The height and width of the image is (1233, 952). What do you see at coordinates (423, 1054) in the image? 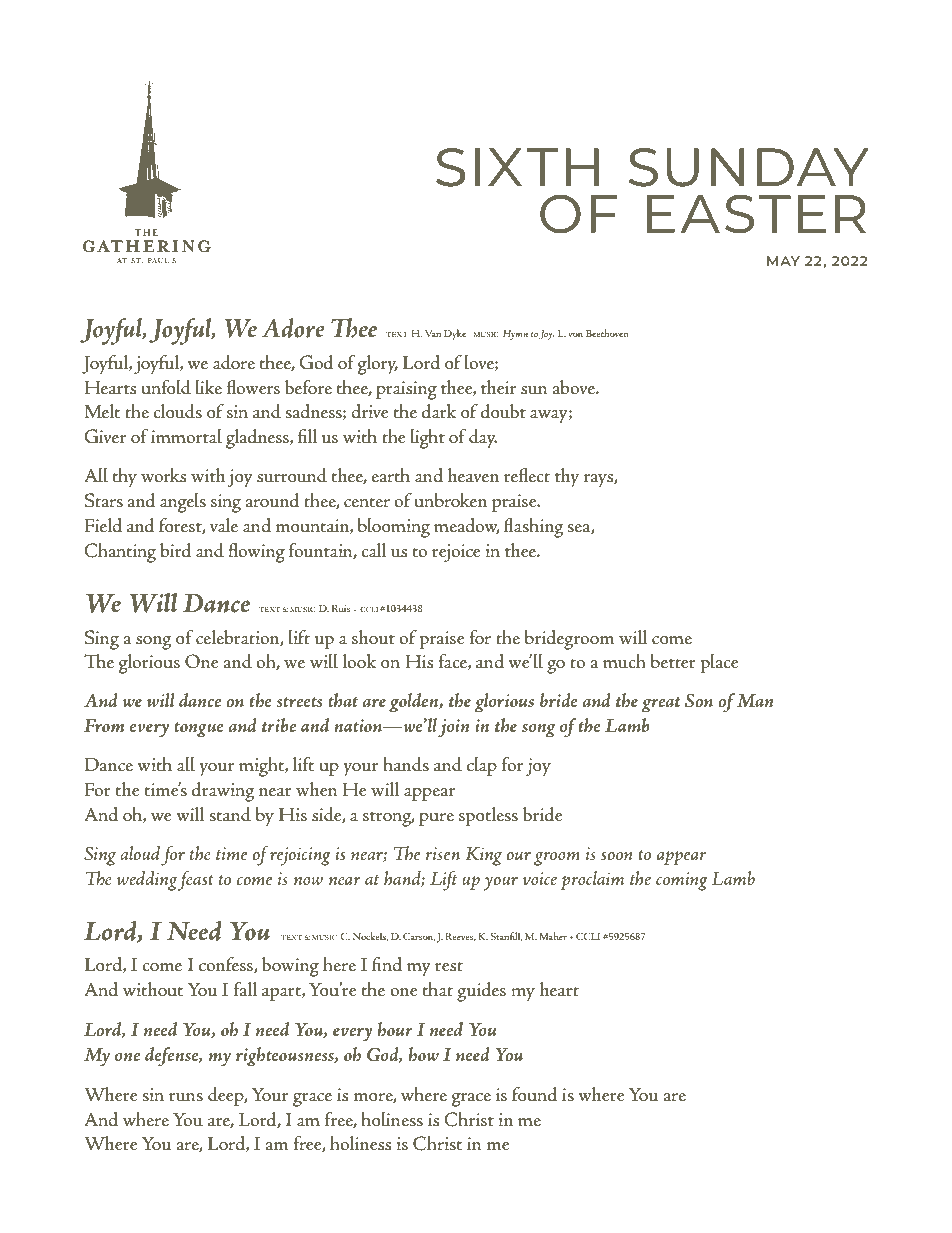
I see `how` at bounding box center [423, 1054].
